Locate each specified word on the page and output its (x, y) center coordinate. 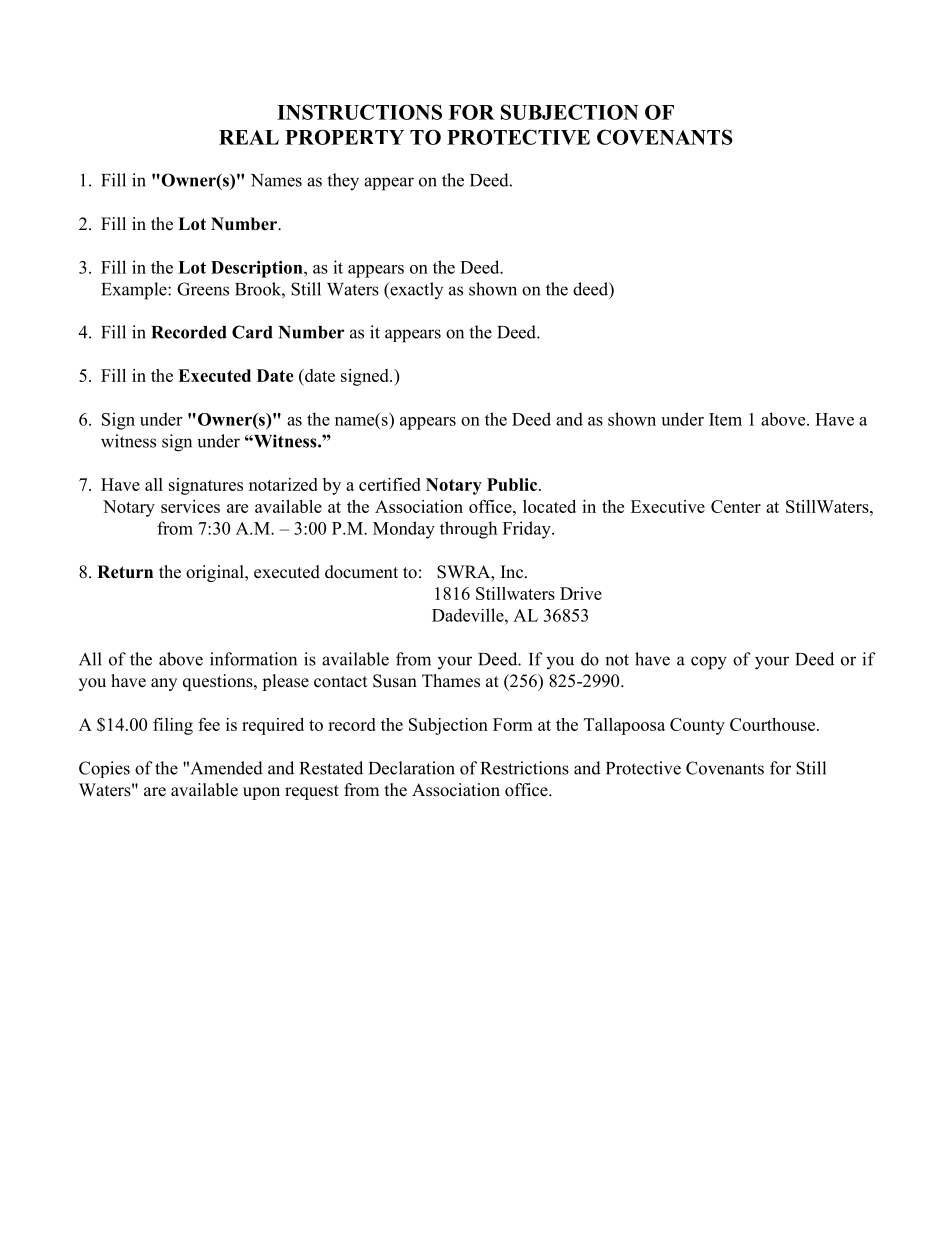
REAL (249, 137)
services (190, 506)
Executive (668, 506)
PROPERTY (344, 137)
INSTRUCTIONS (359, 112)
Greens (203, 289)
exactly (415, 290)
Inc (513, 572)
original (216, 573)
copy (709, 663)
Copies (104, 769)
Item (725, 419)
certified (390, 484)
